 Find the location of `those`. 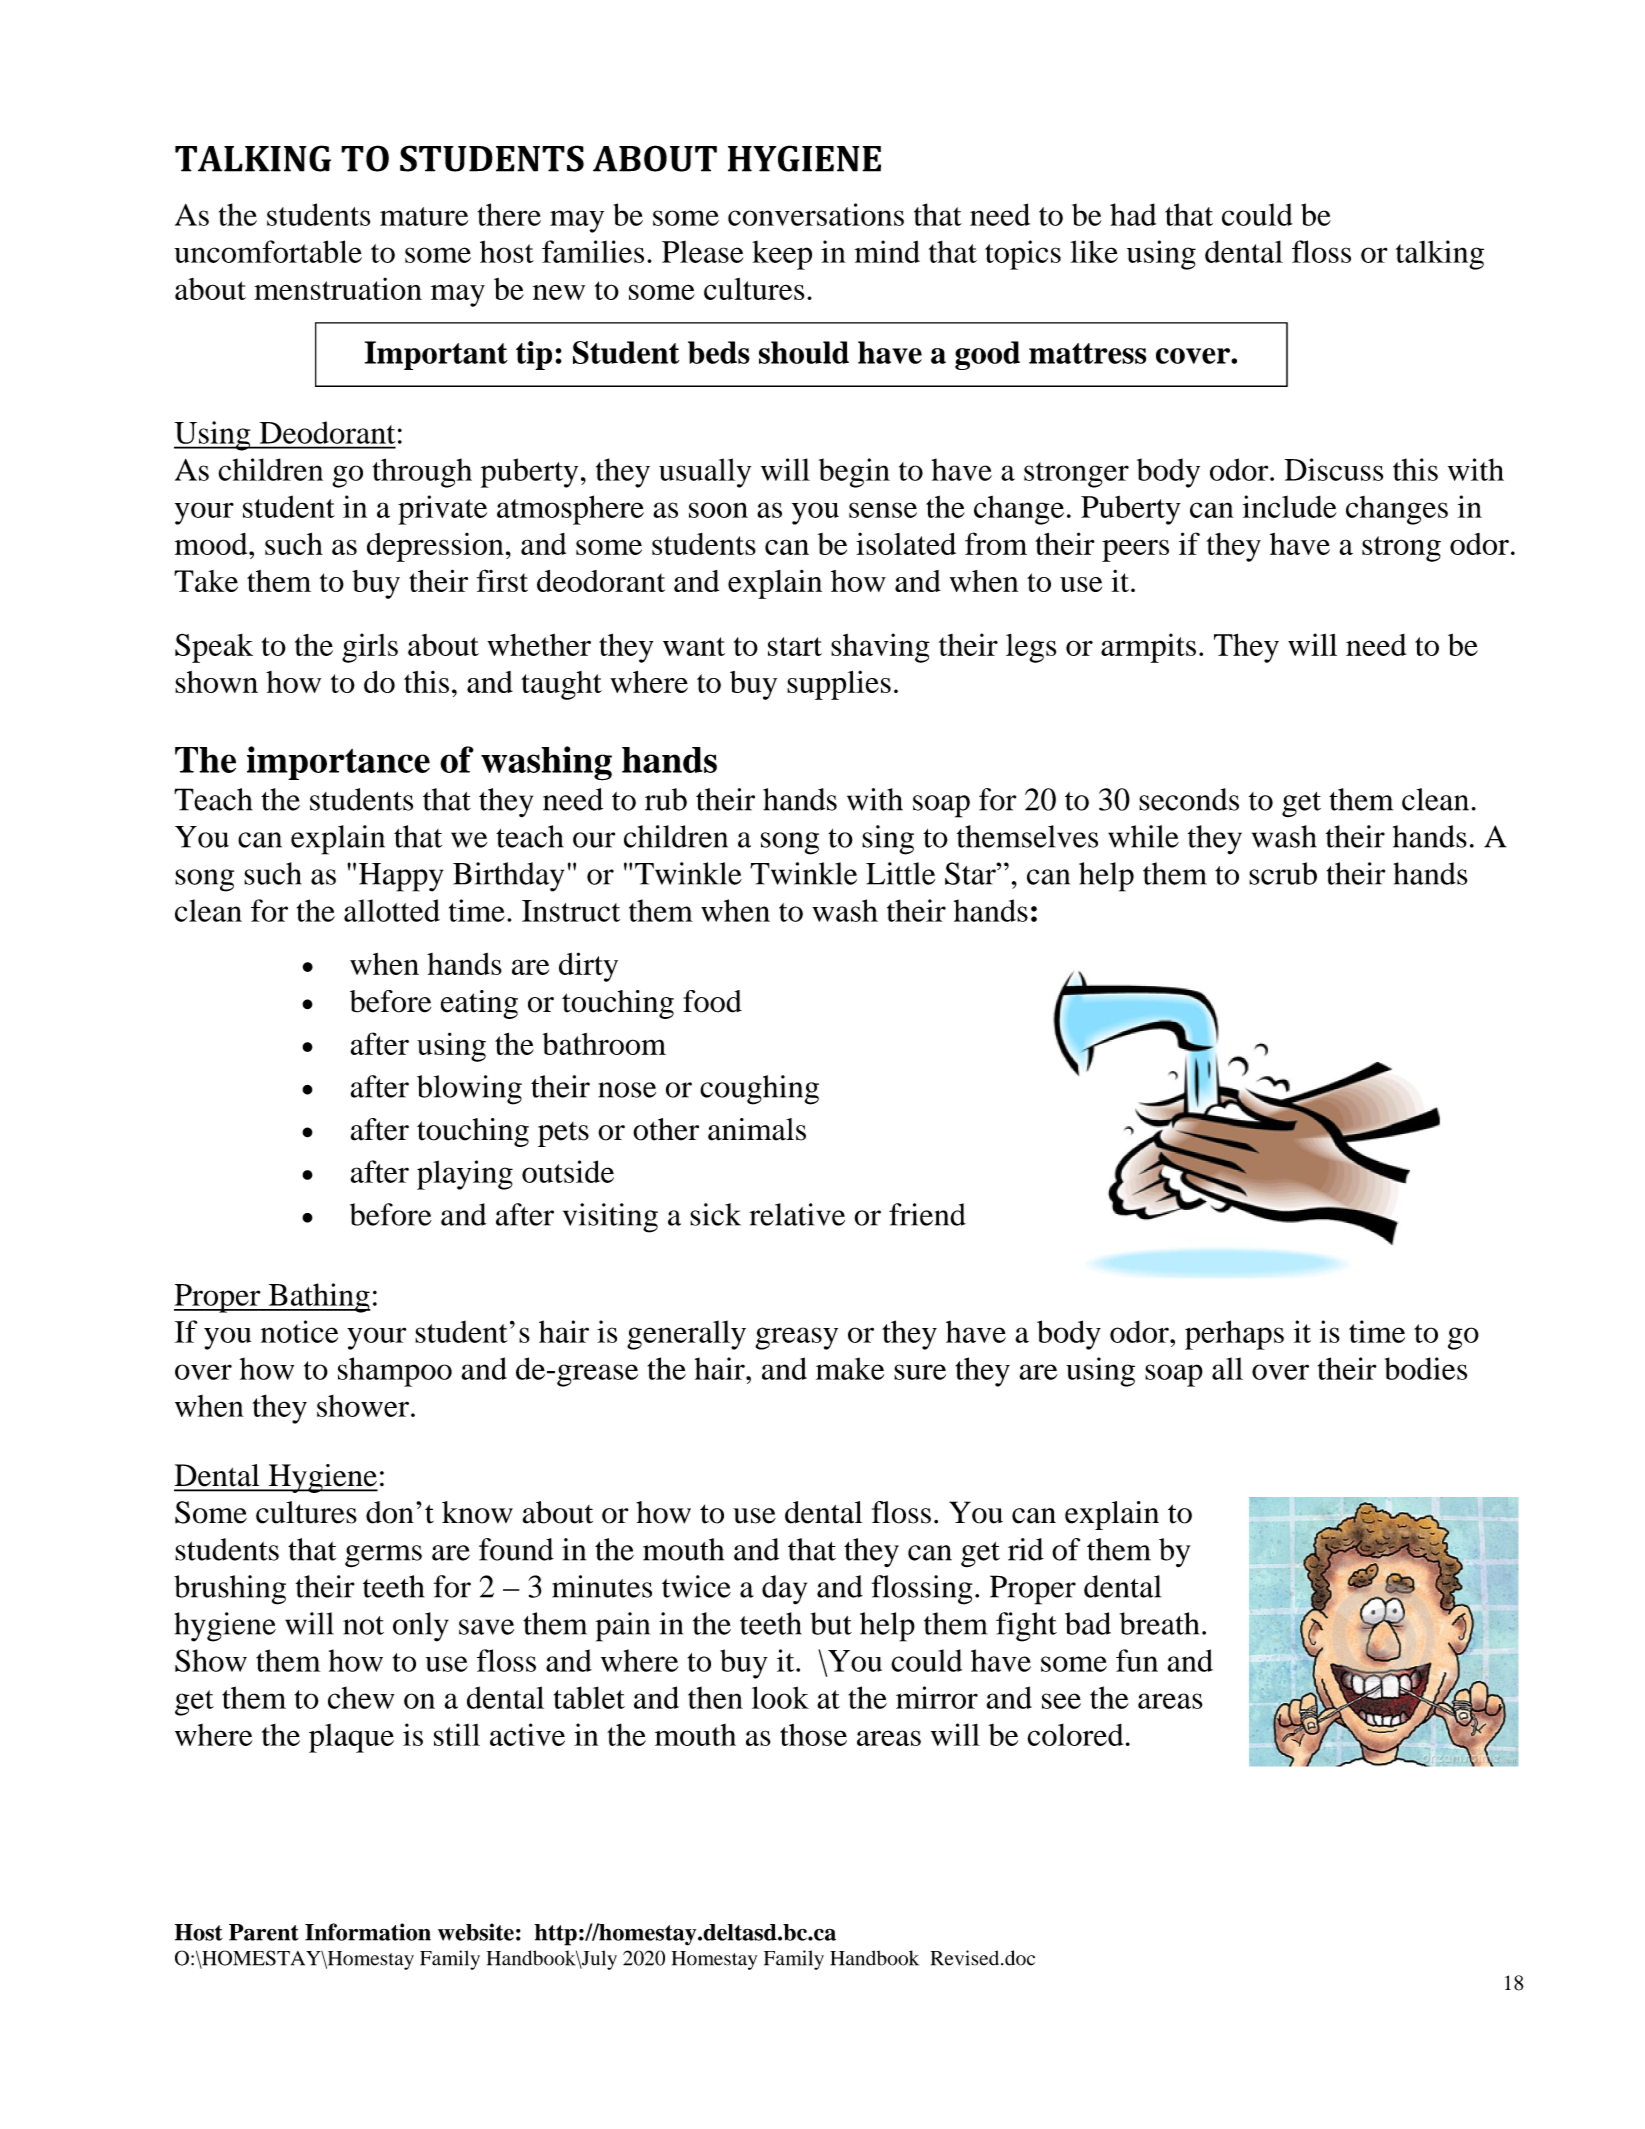

those is located at coordinates (813, 1735).
